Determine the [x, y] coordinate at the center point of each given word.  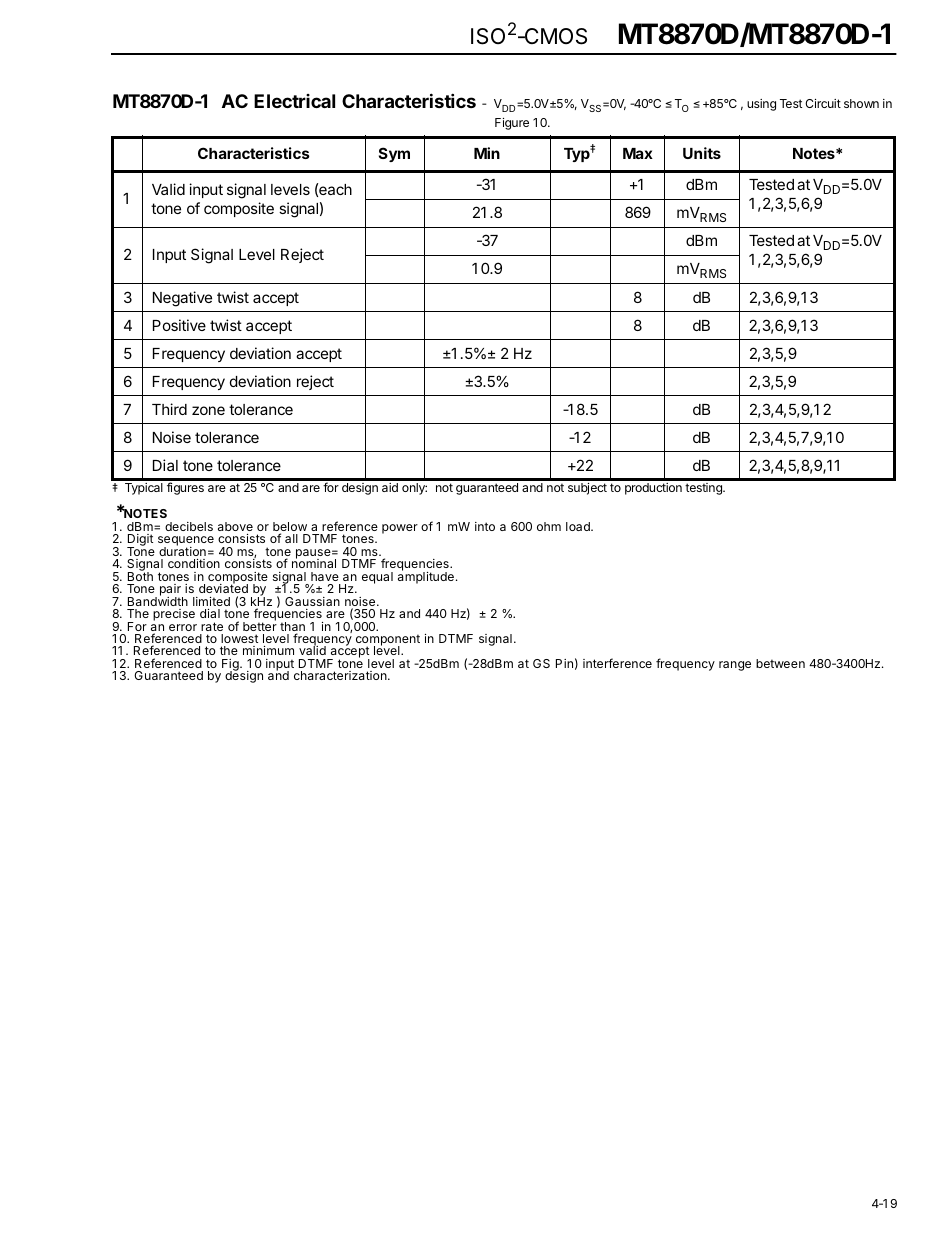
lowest [239, 638]
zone [208, 410]
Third [169, 409]
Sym [394, 154]
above [235, 526]
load [579, 526]
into [485, 526]
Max [638, 153]
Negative [182, 299]
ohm [549, 526]
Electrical [294, 101]
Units [702, 153]
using [761, 105]
